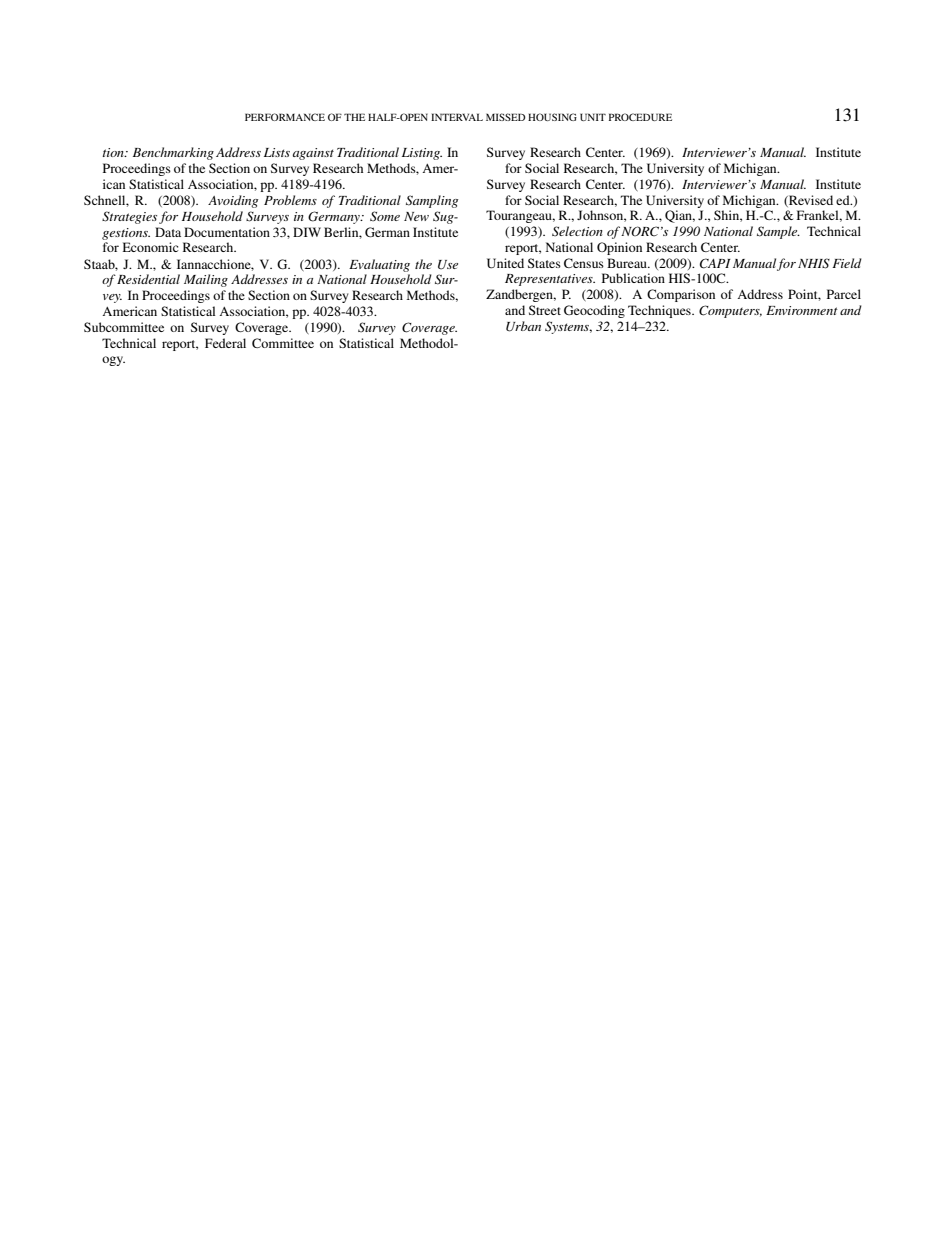  Describe the element at coordinates (225, 343) in the screenshot. I see `Federal` at that location.
